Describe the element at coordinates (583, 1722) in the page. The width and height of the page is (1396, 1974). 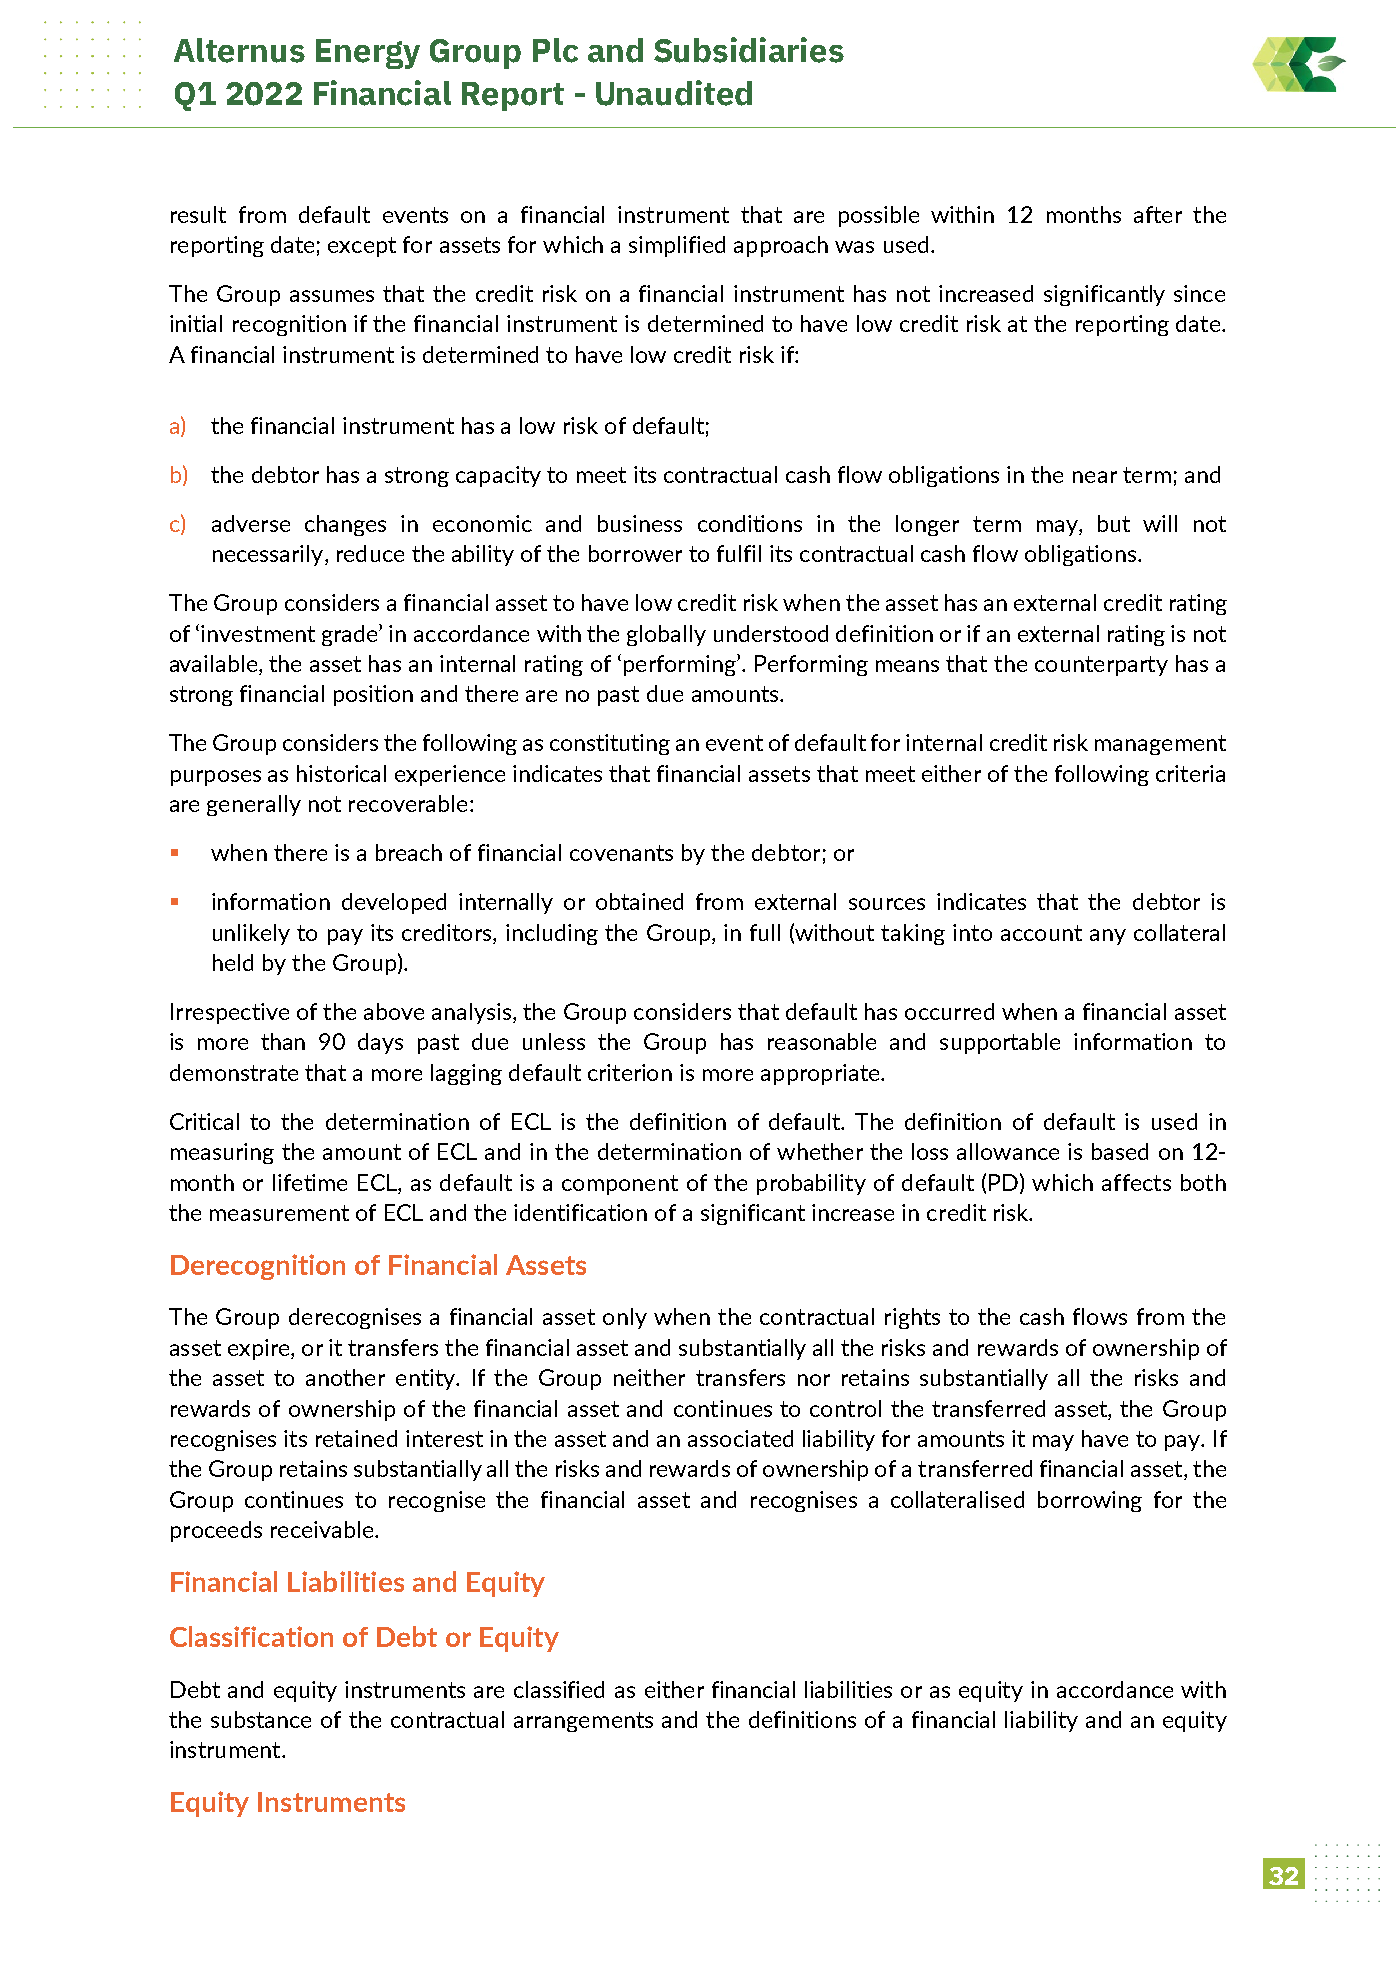
I see `arrangements` at that location.
